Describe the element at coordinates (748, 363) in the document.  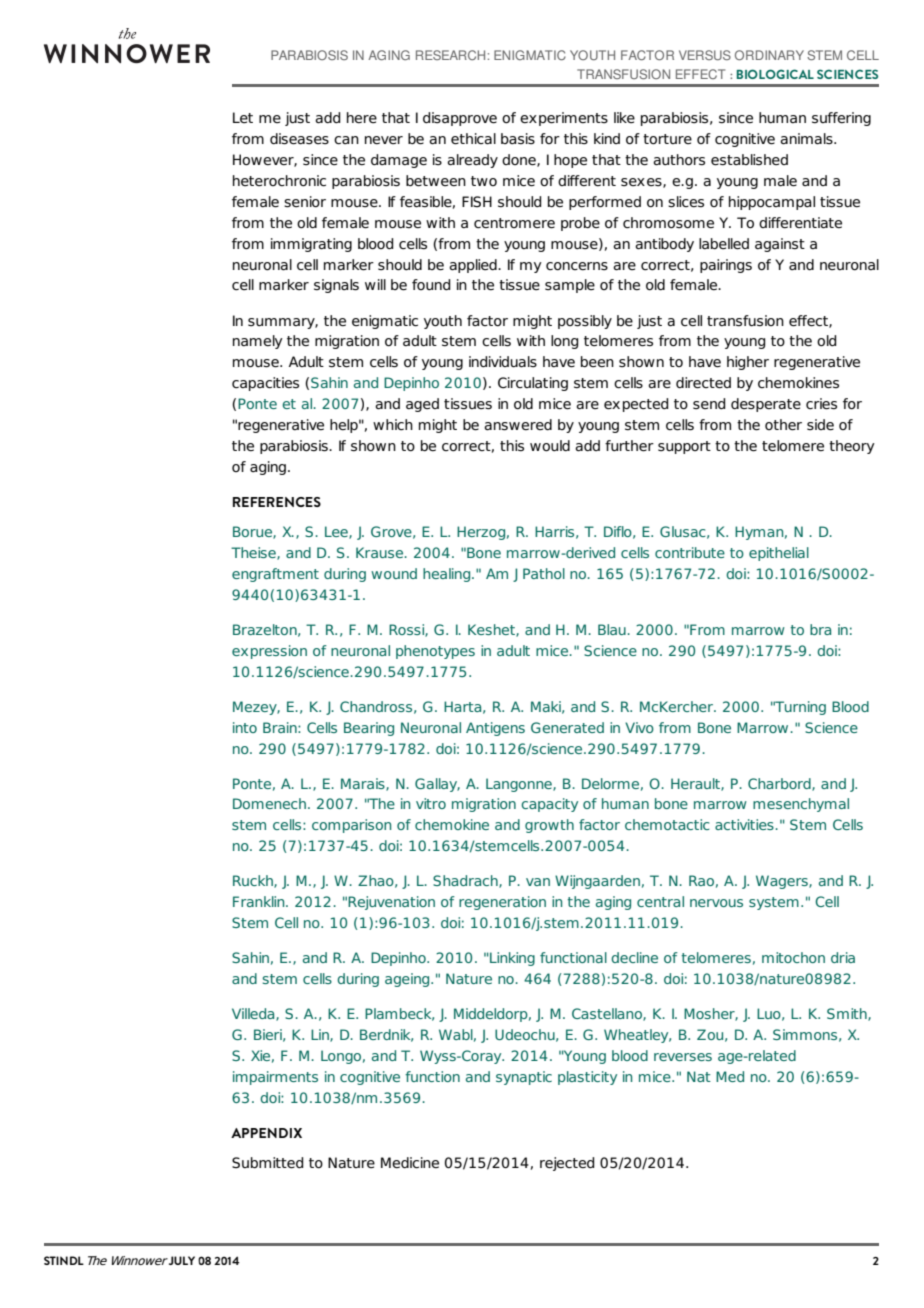
I see `higher` at that location.
